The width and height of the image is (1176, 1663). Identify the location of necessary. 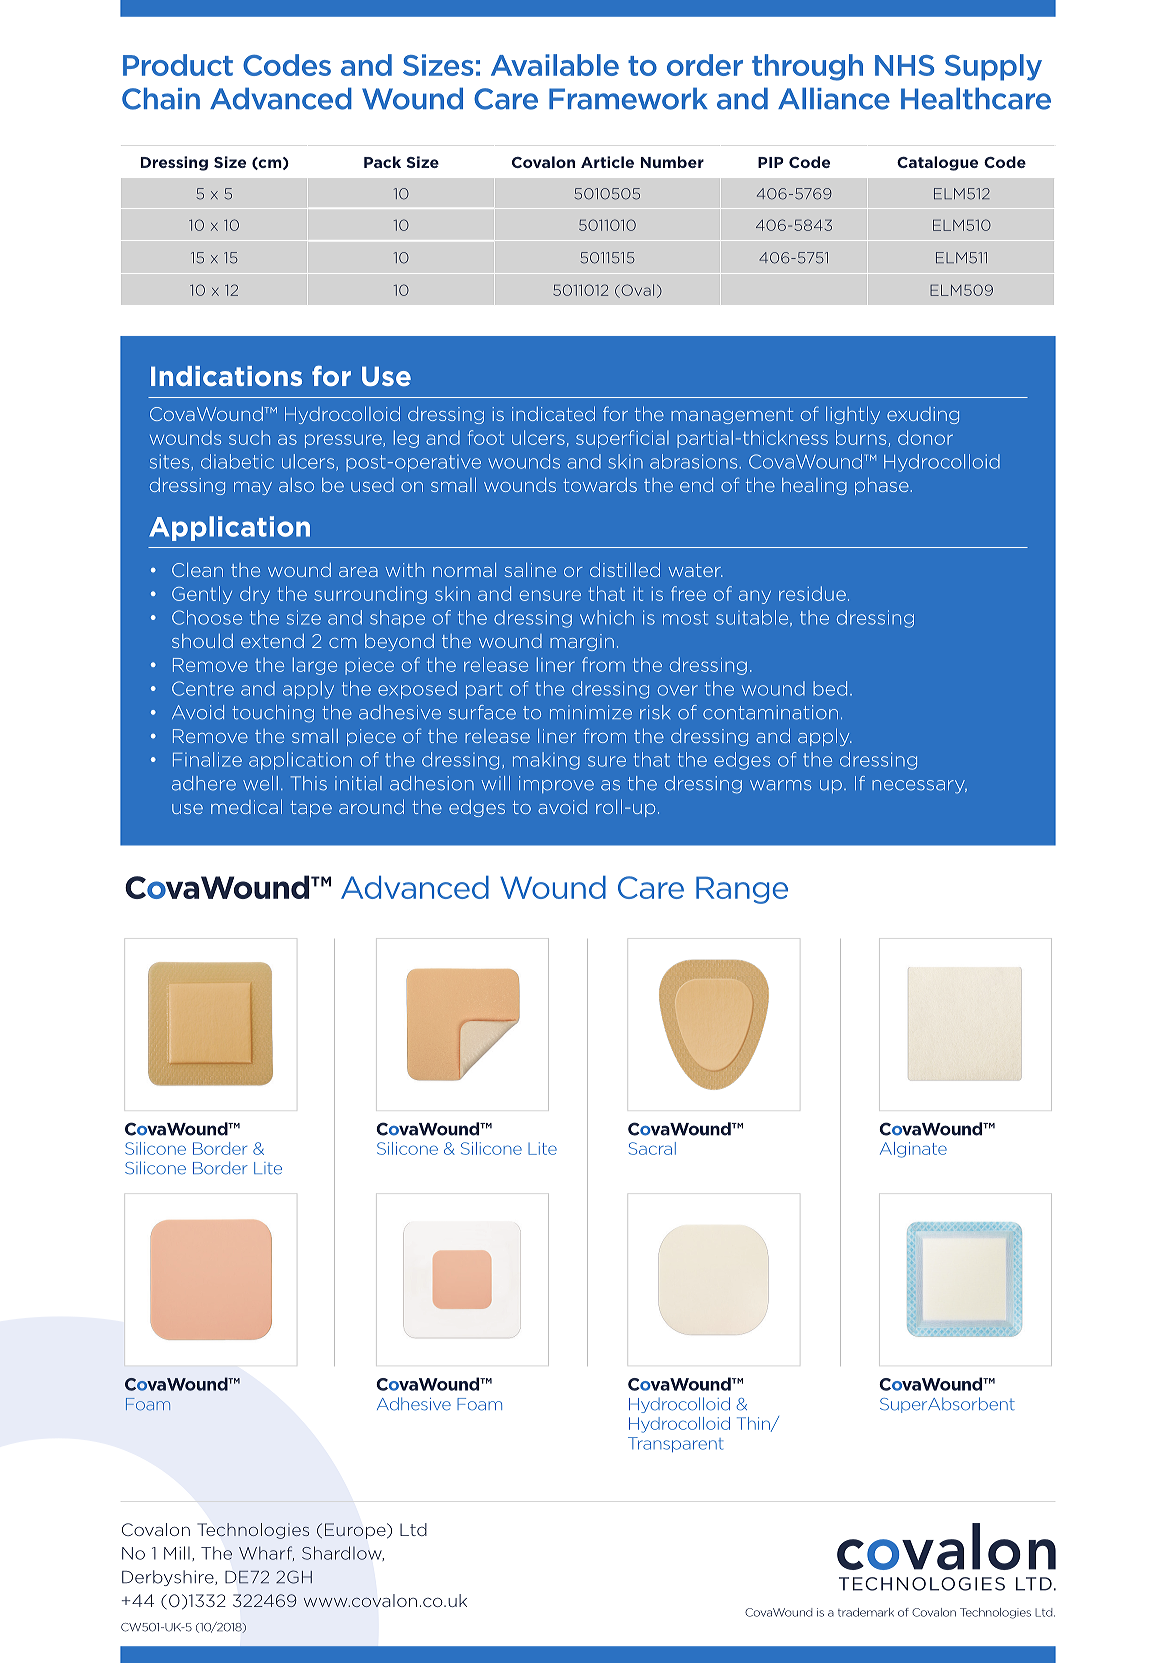
(919, 787).
